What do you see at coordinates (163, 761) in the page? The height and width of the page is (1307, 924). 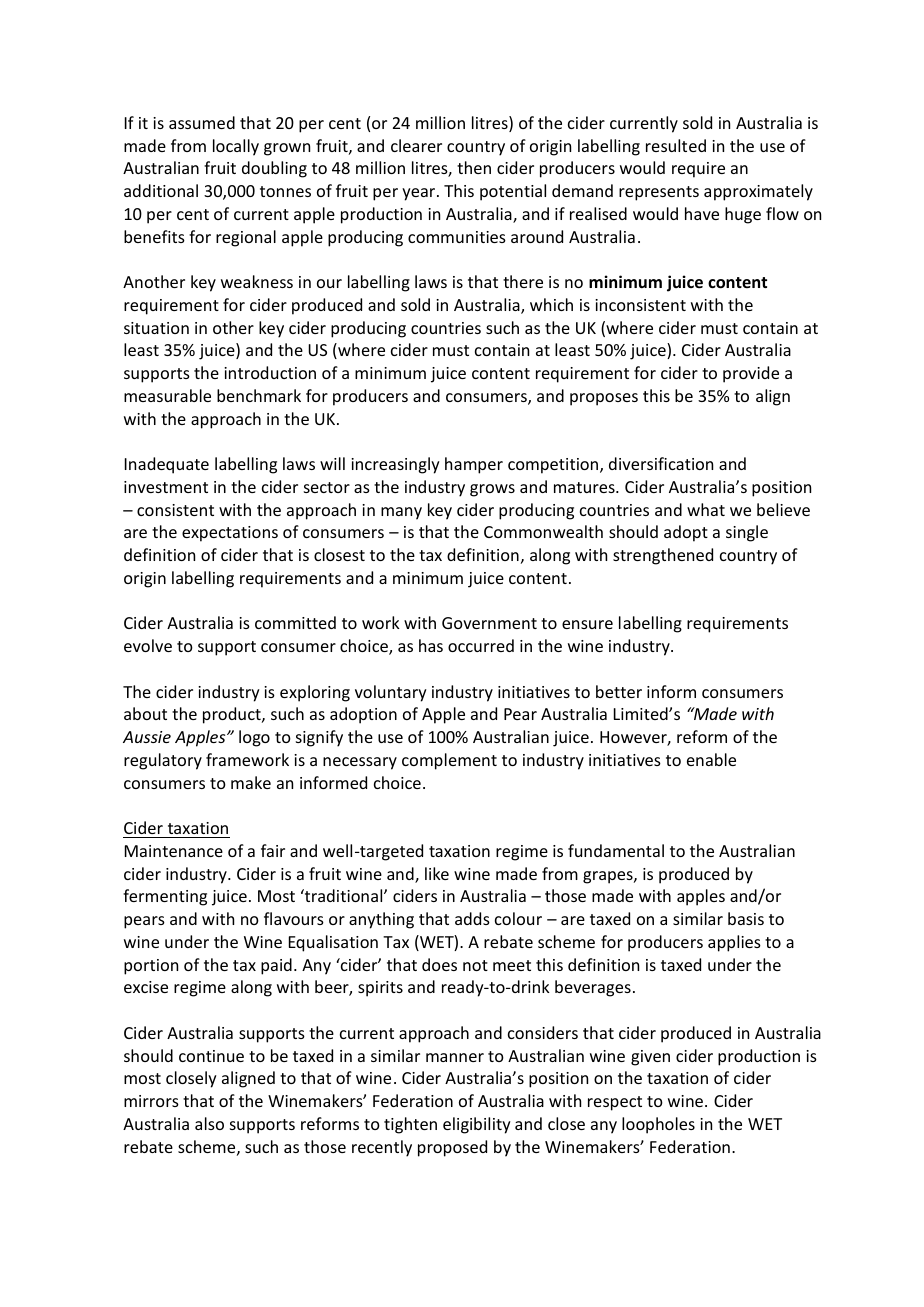 I see `regulatory` at bounding box center [163, 761].
